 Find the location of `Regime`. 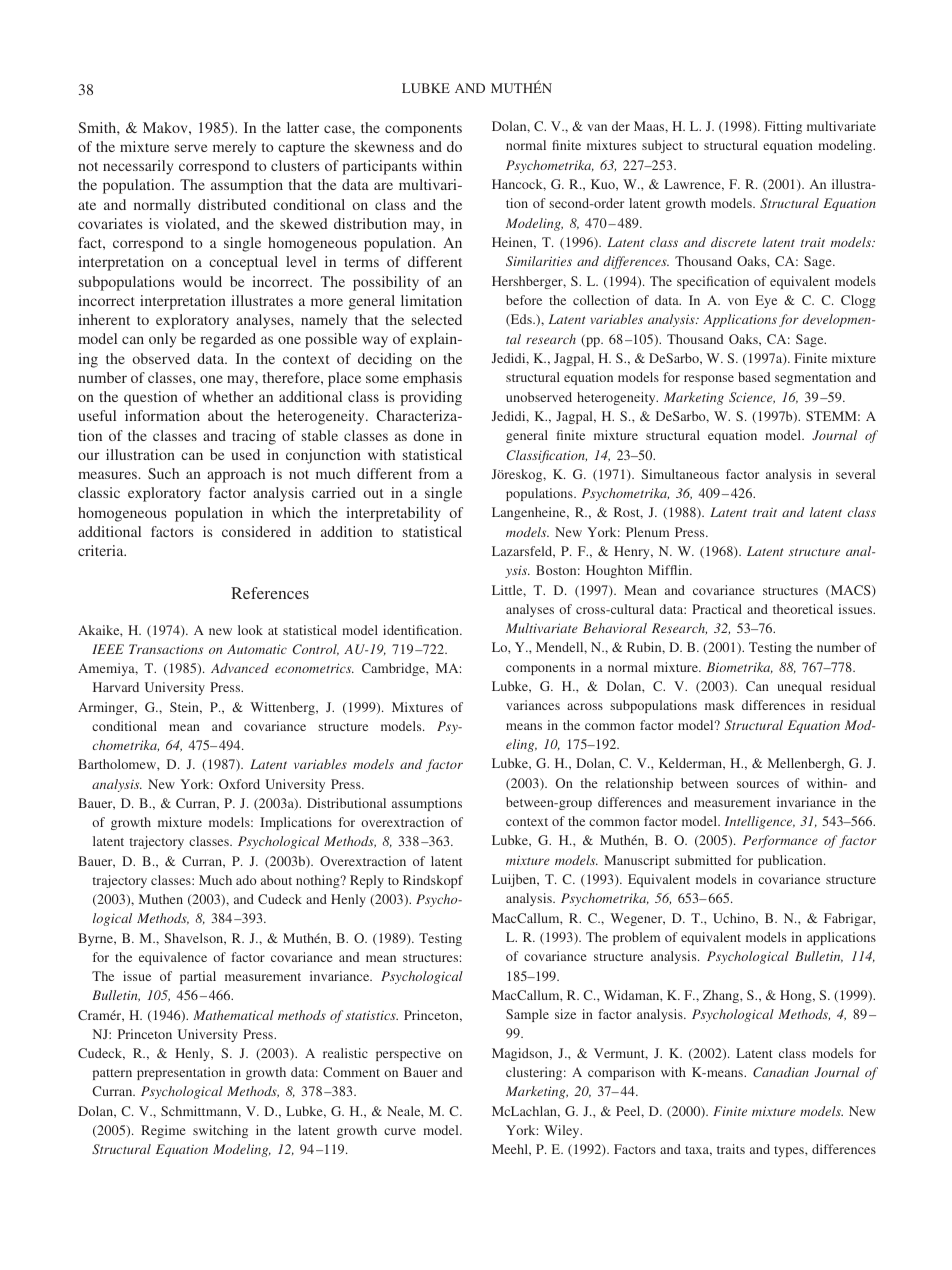

Regime is located at coordinates (163, 1131).
